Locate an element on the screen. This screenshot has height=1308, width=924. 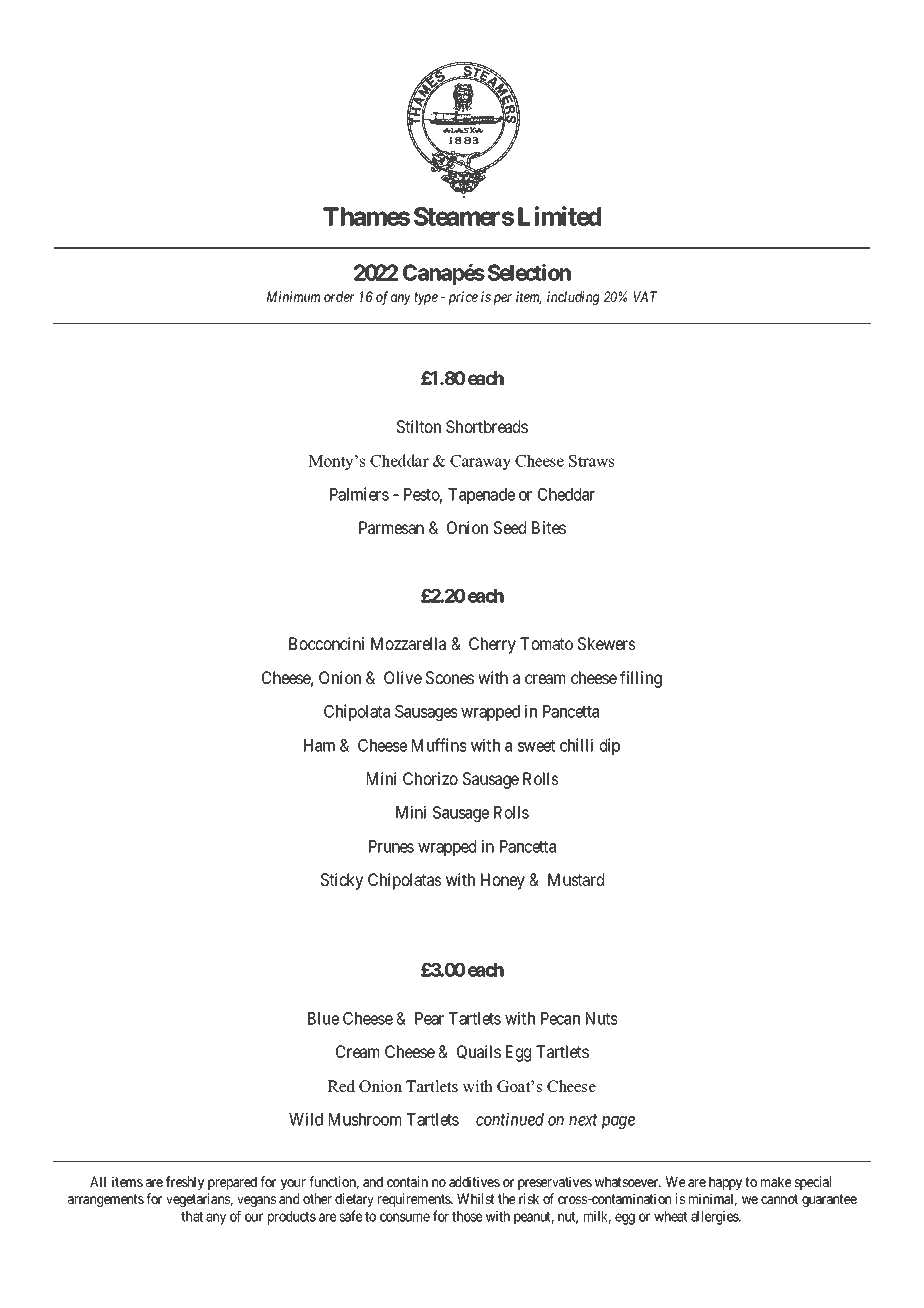
happy is located at coordinates (725, 1183).
